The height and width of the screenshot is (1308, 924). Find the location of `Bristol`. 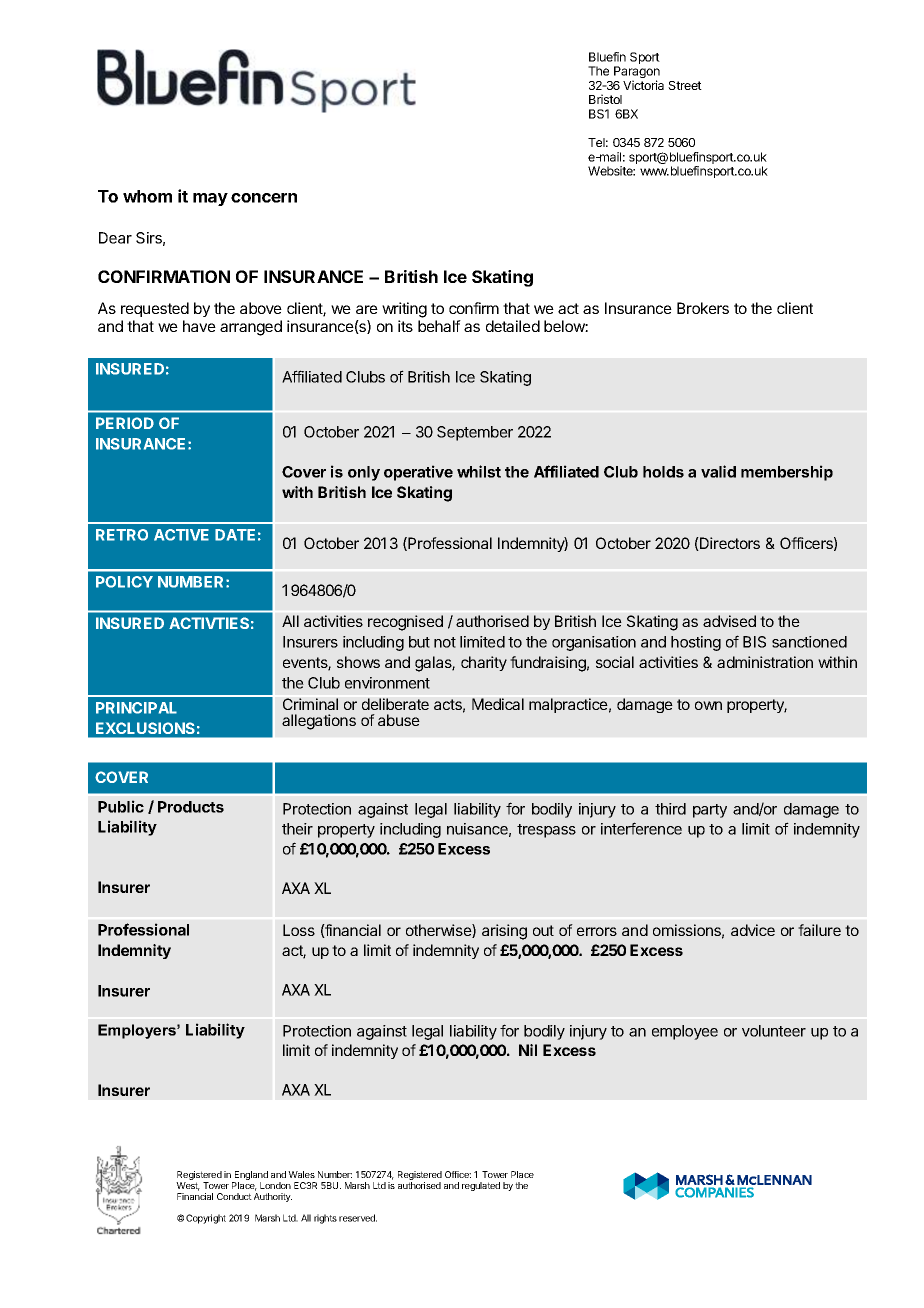

Bristol is located at coordinates (605, 99).
